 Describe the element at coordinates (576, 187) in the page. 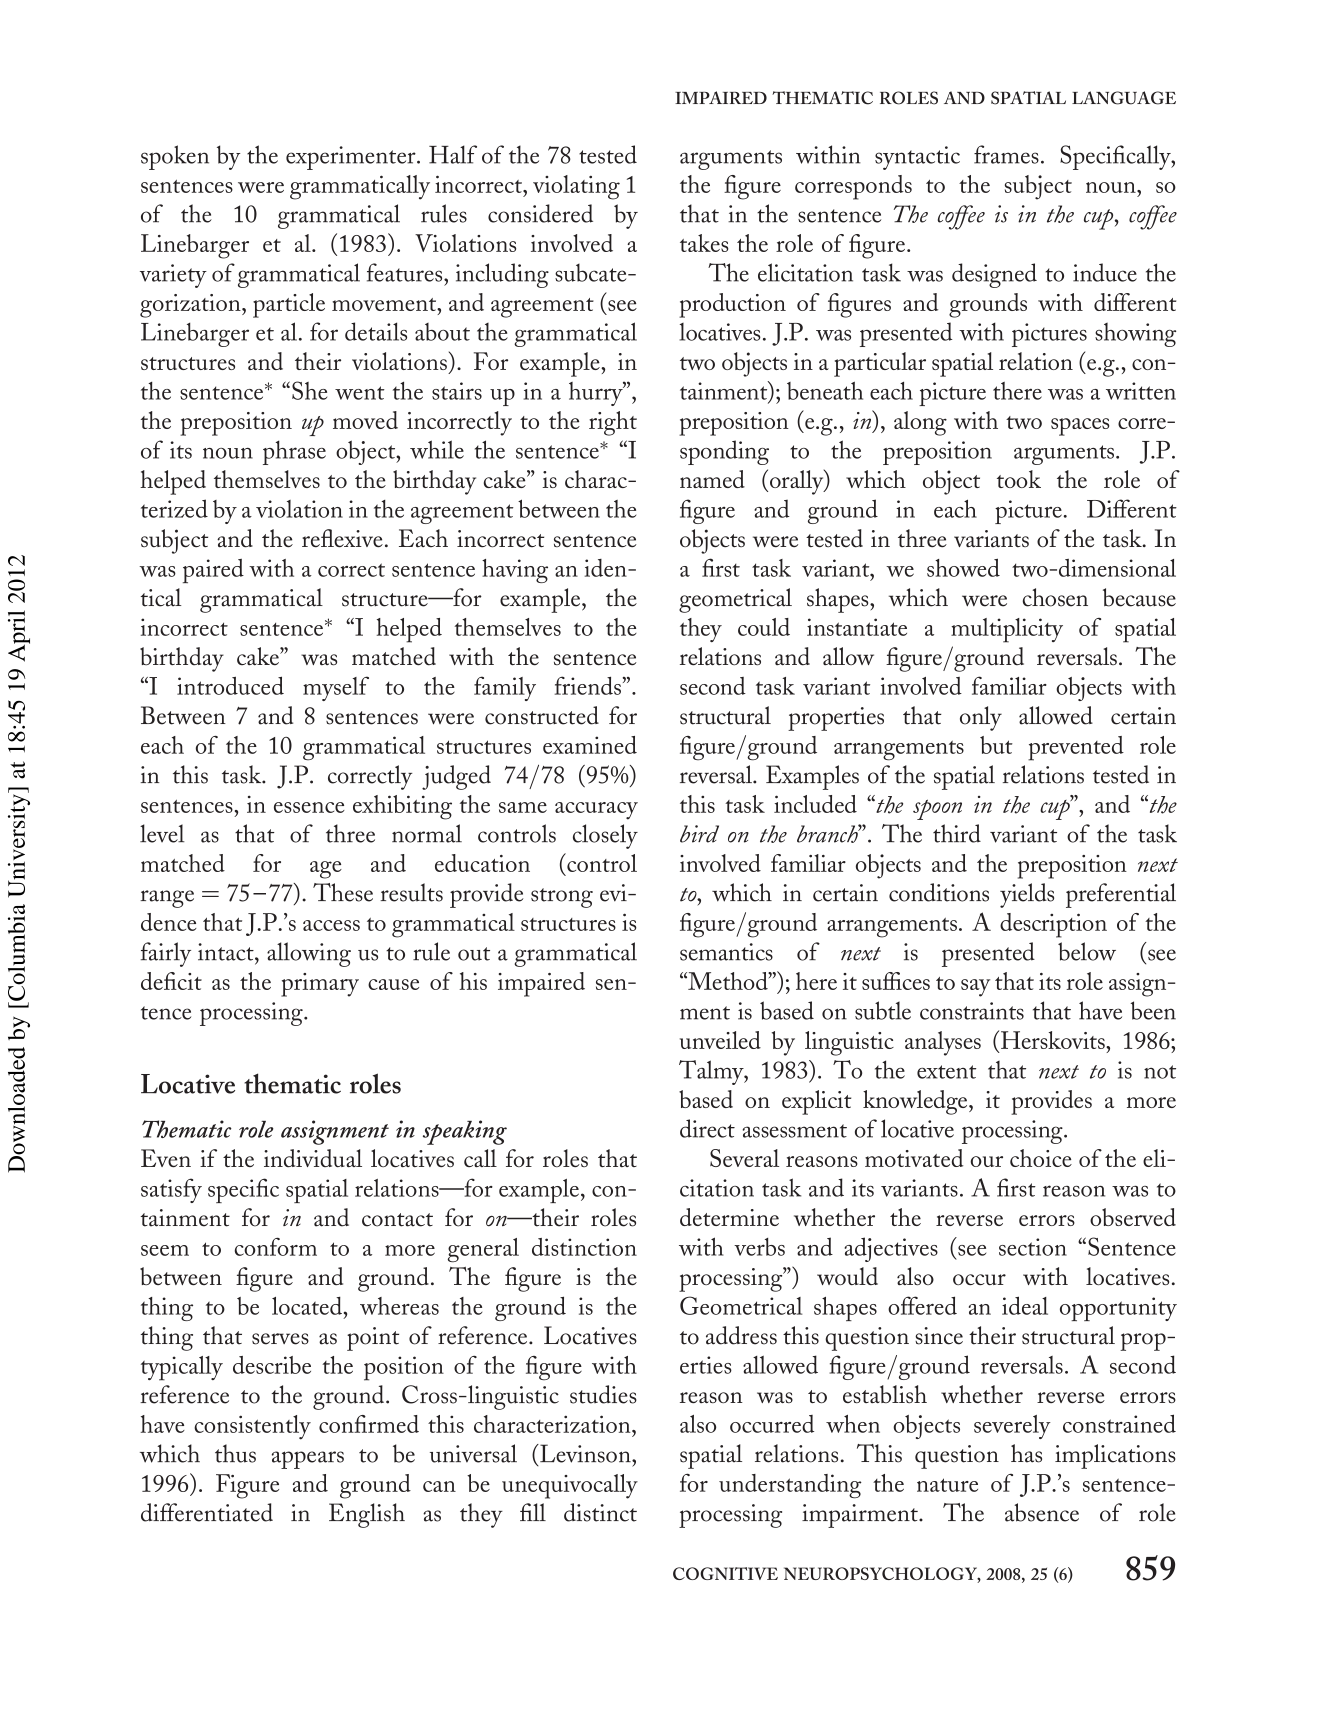

I see `violating` at that location.
